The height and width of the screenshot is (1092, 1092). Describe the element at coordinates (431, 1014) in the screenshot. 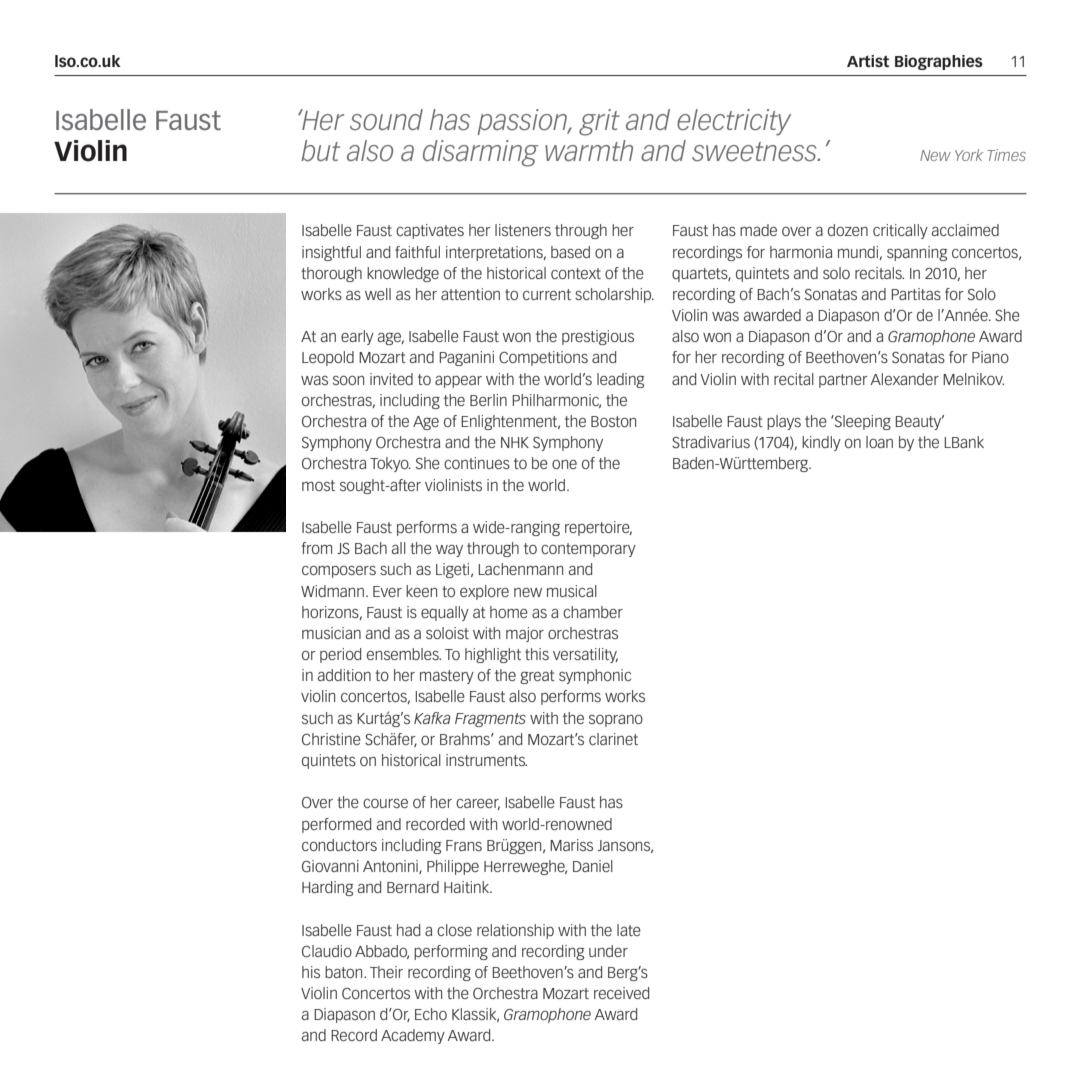

I see `Echo` at that location.
